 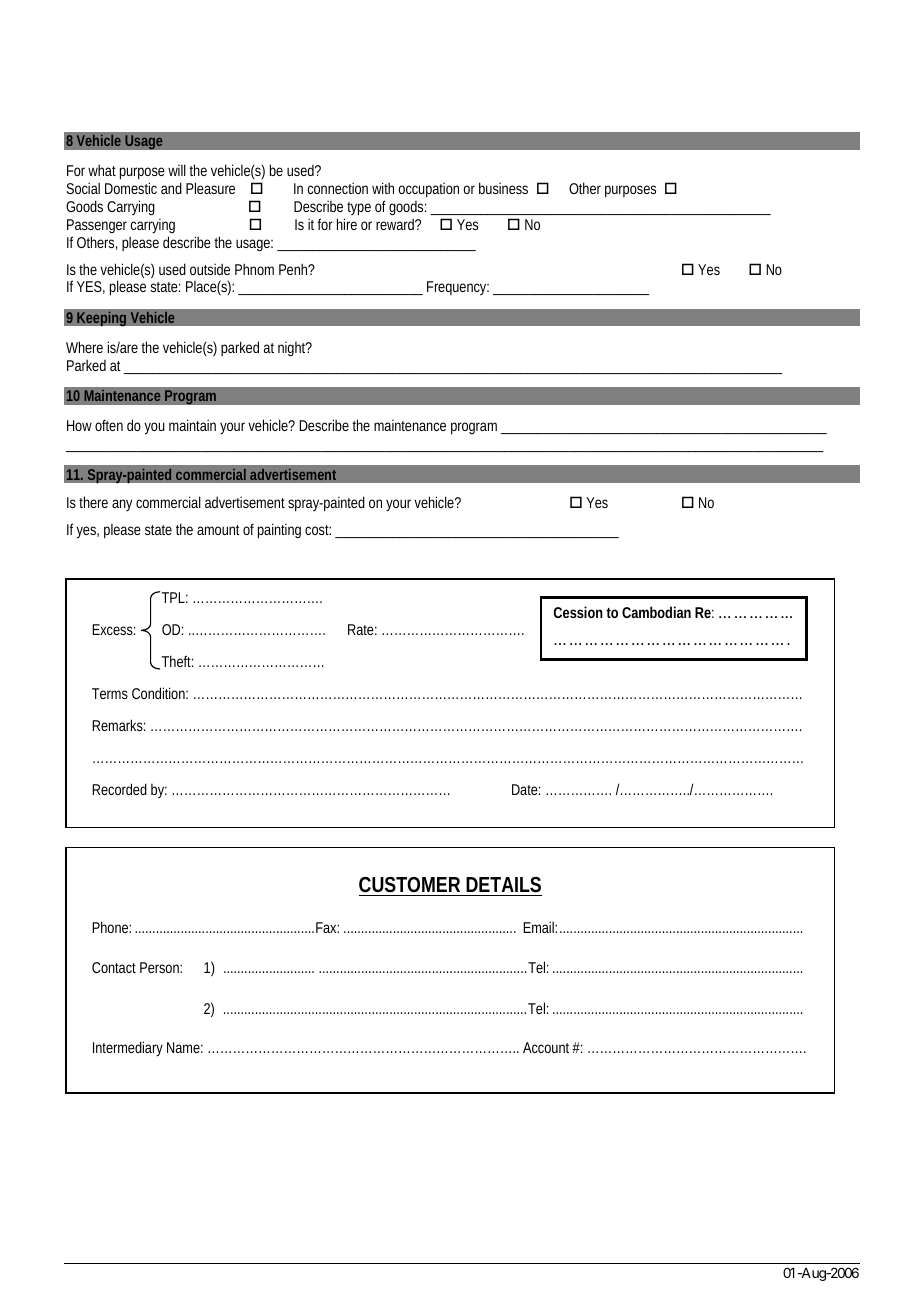 I want to click on with, so click(x=383, y=188).
